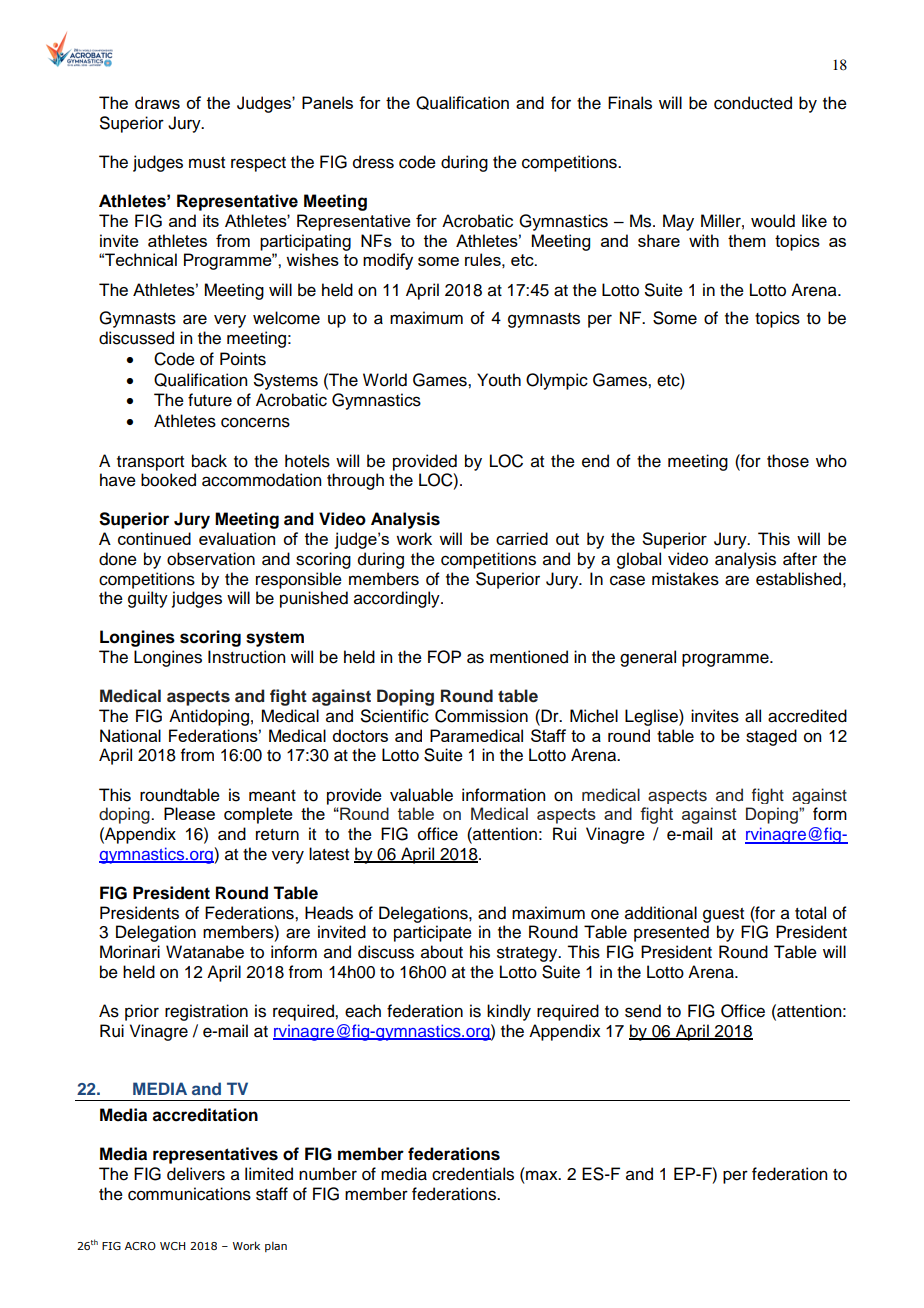 This document has width=924, height=1308. Describe the element at coordinates (246, 657) in the document. I see `Instruction` at that location.
